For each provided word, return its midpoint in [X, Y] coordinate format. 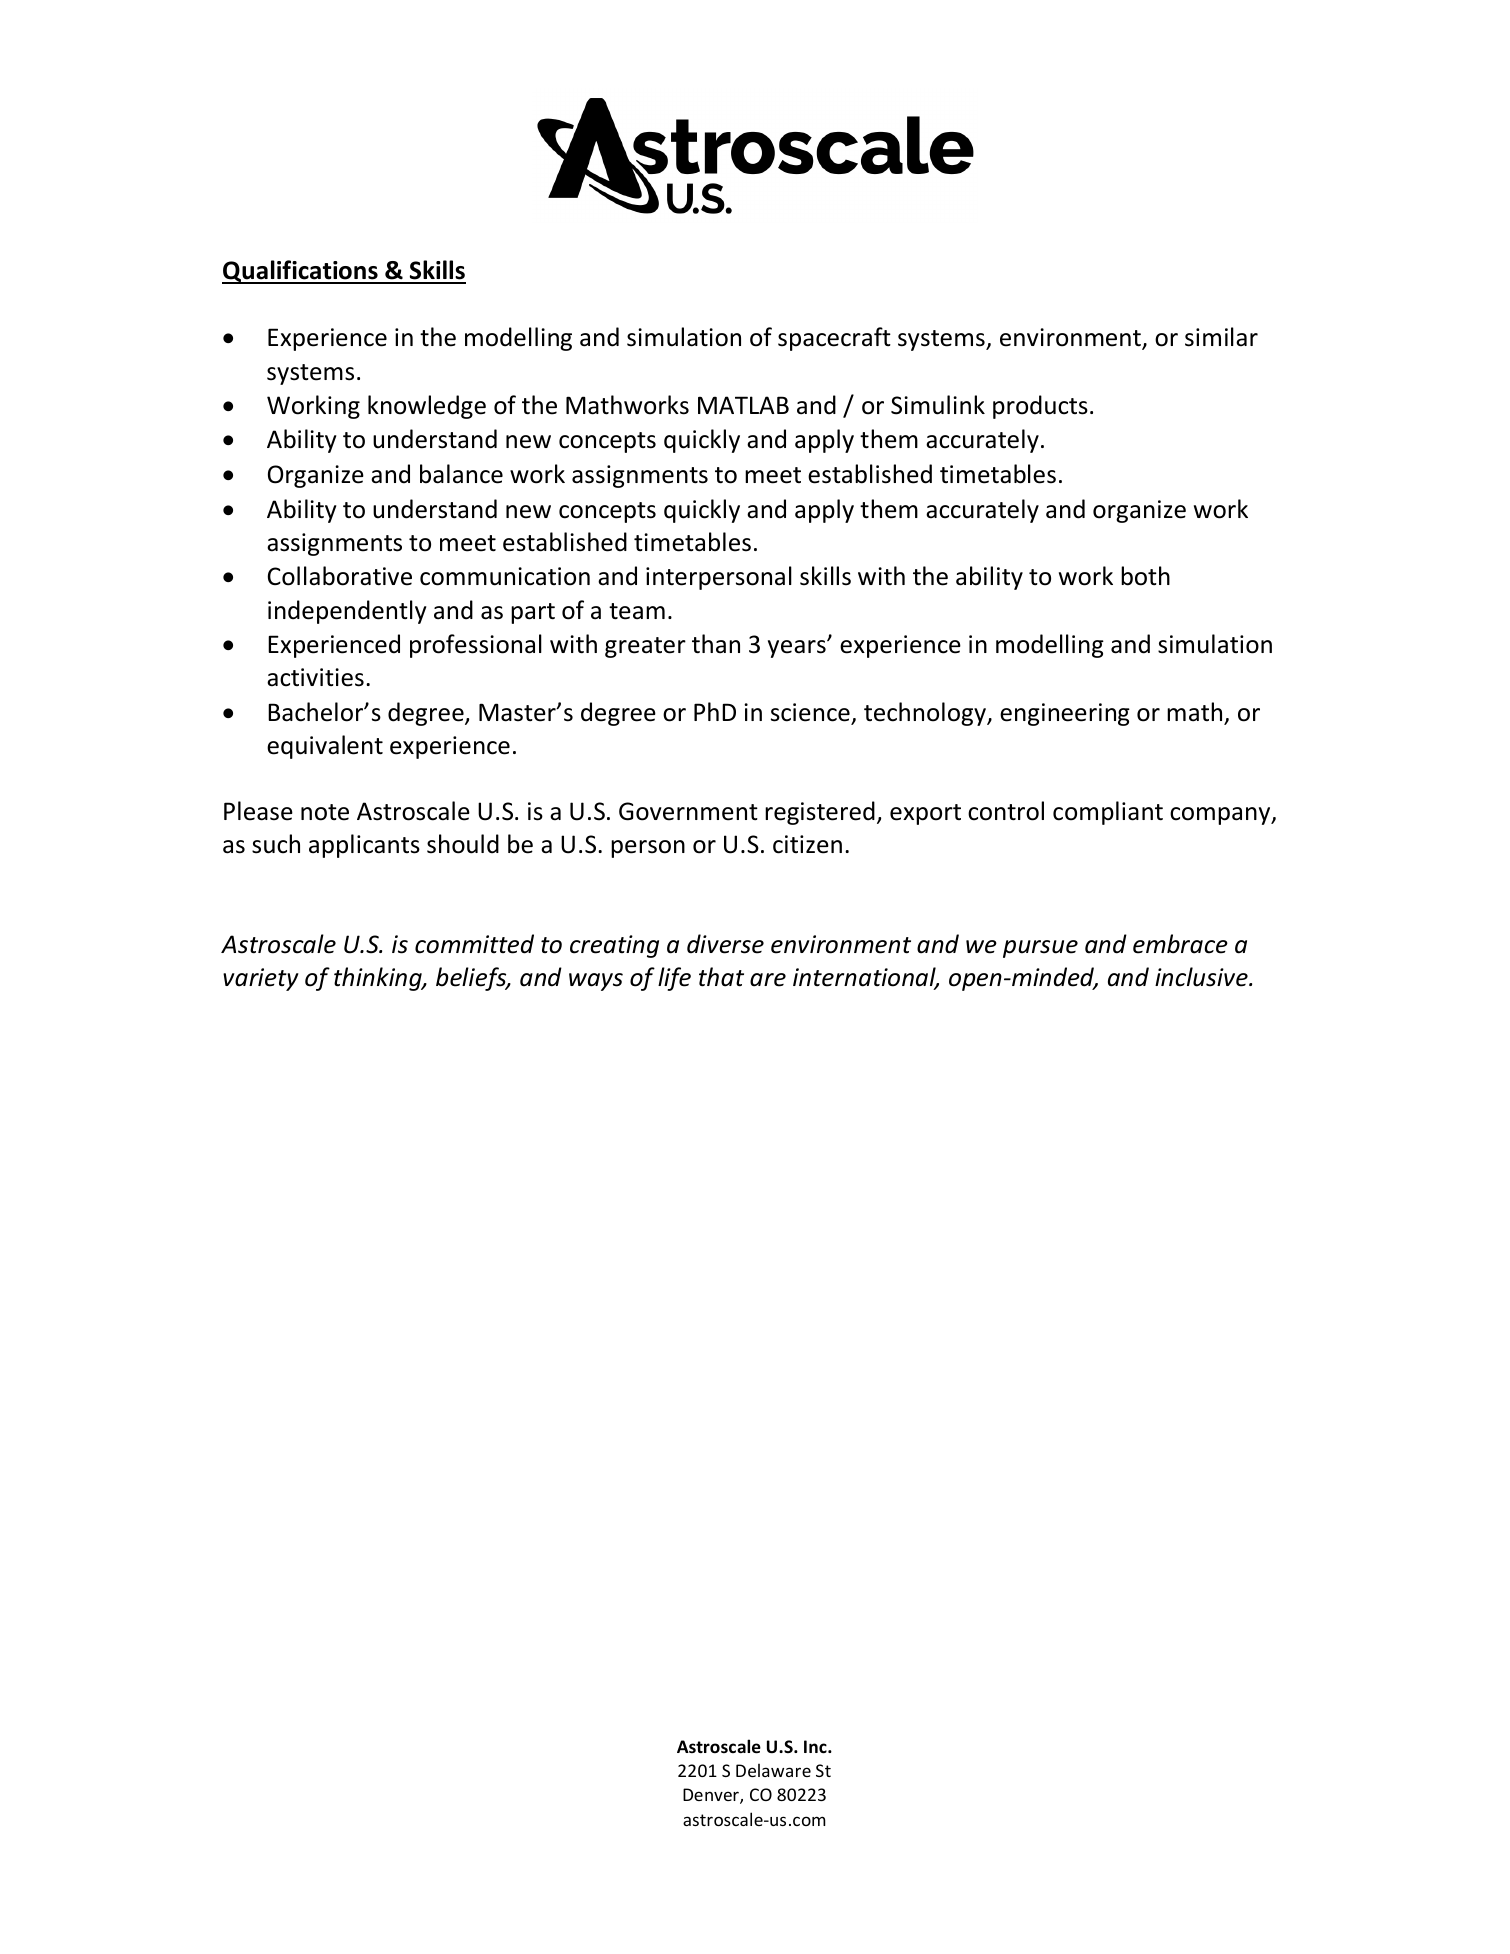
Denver [712, 1796]
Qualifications [301, 272]
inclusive [1202, 977]
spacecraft [834, 339]
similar [1221, 337]
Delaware [773, 1770]
